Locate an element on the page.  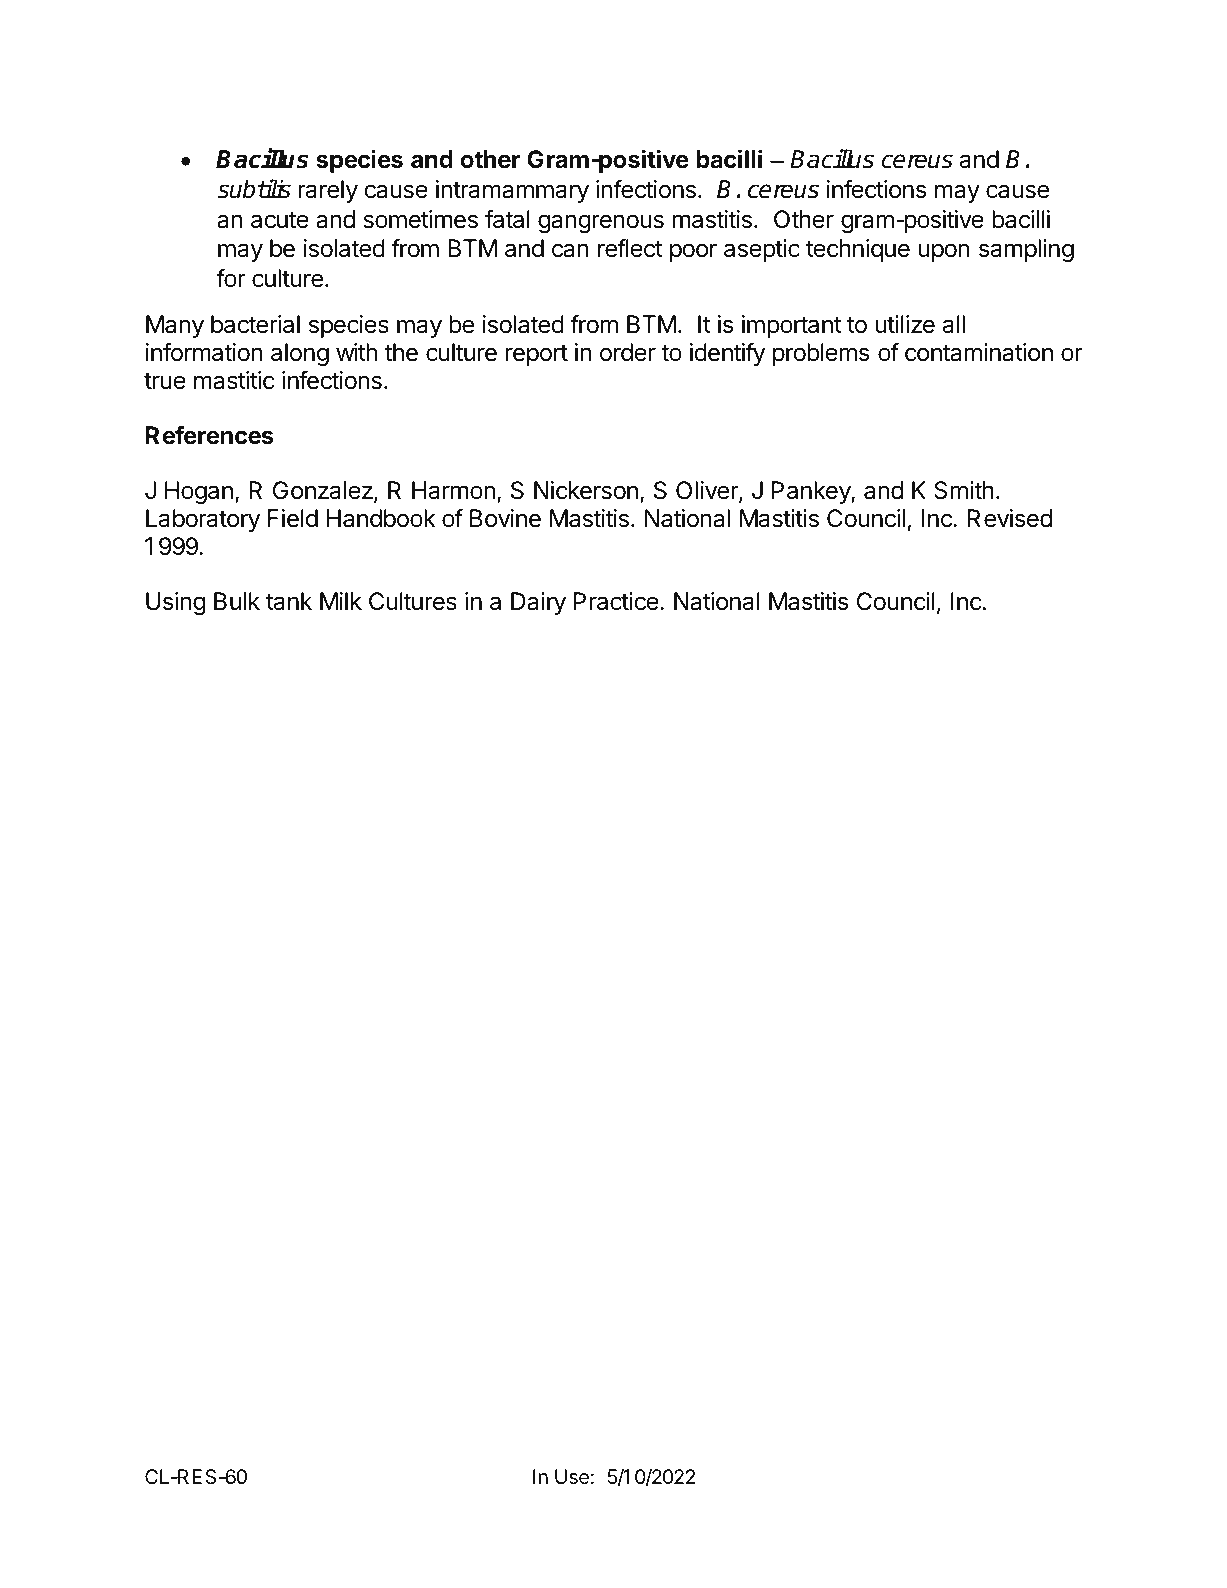
Practice is located at coordinates (616, 601).
